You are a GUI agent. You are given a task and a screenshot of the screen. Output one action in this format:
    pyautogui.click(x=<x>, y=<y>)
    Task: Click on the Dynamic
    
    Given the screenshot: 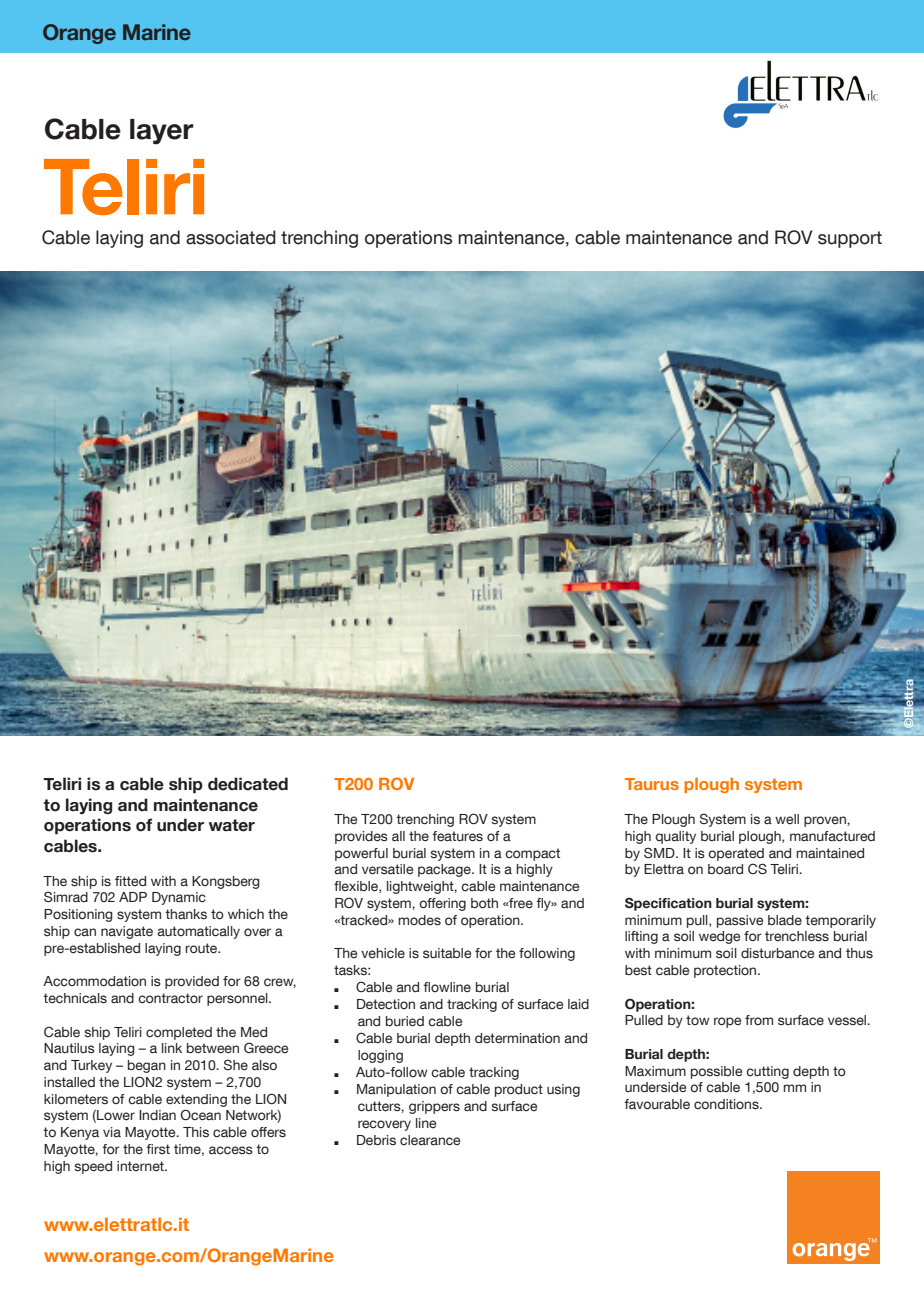 What is the action you would take?
    pyautogui.click(x=179, y=898)
